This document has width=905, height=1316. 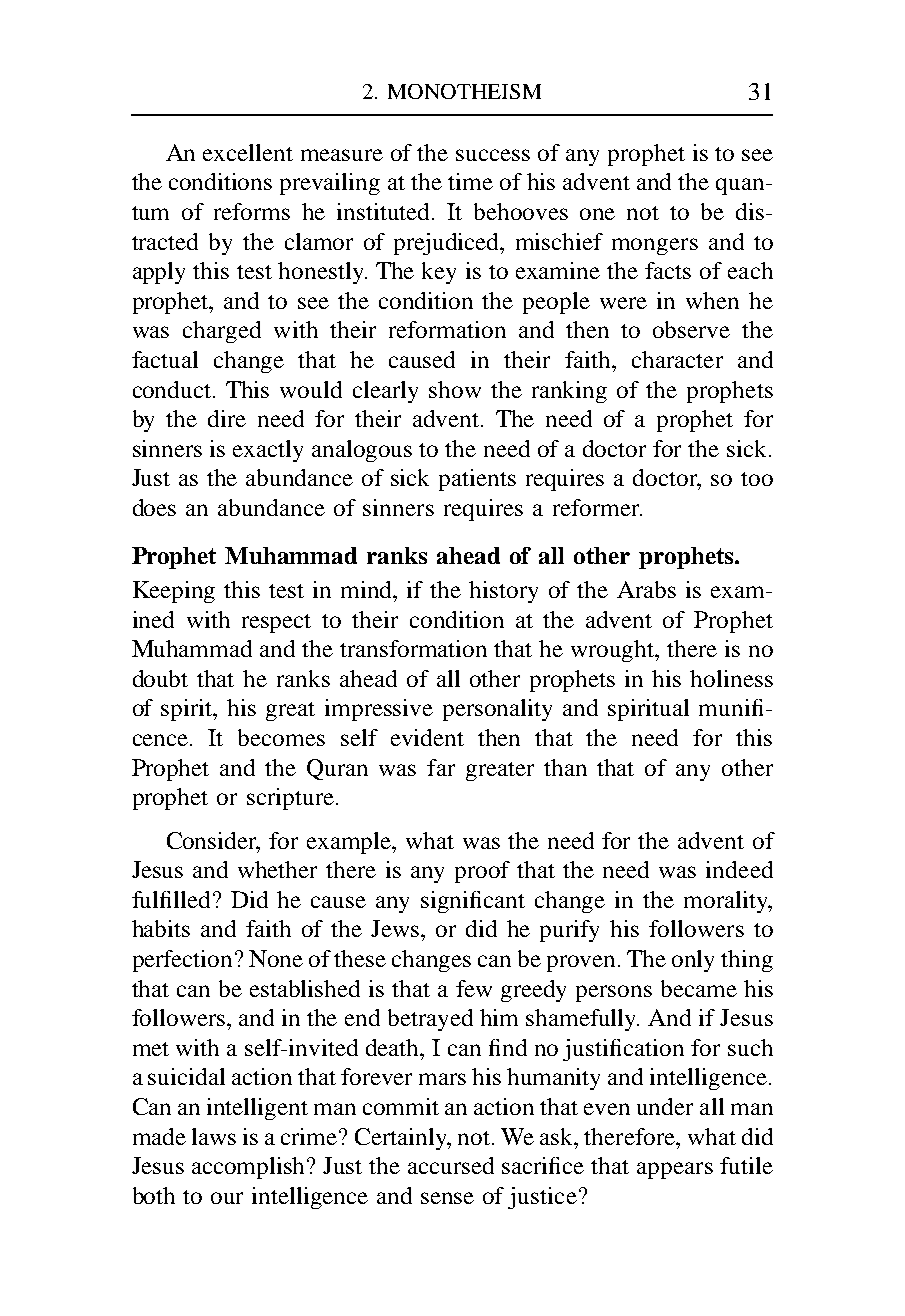 What do you see at coordinates (276, 623) in the document?
I see `respect` at bounding box center [276, 623].
